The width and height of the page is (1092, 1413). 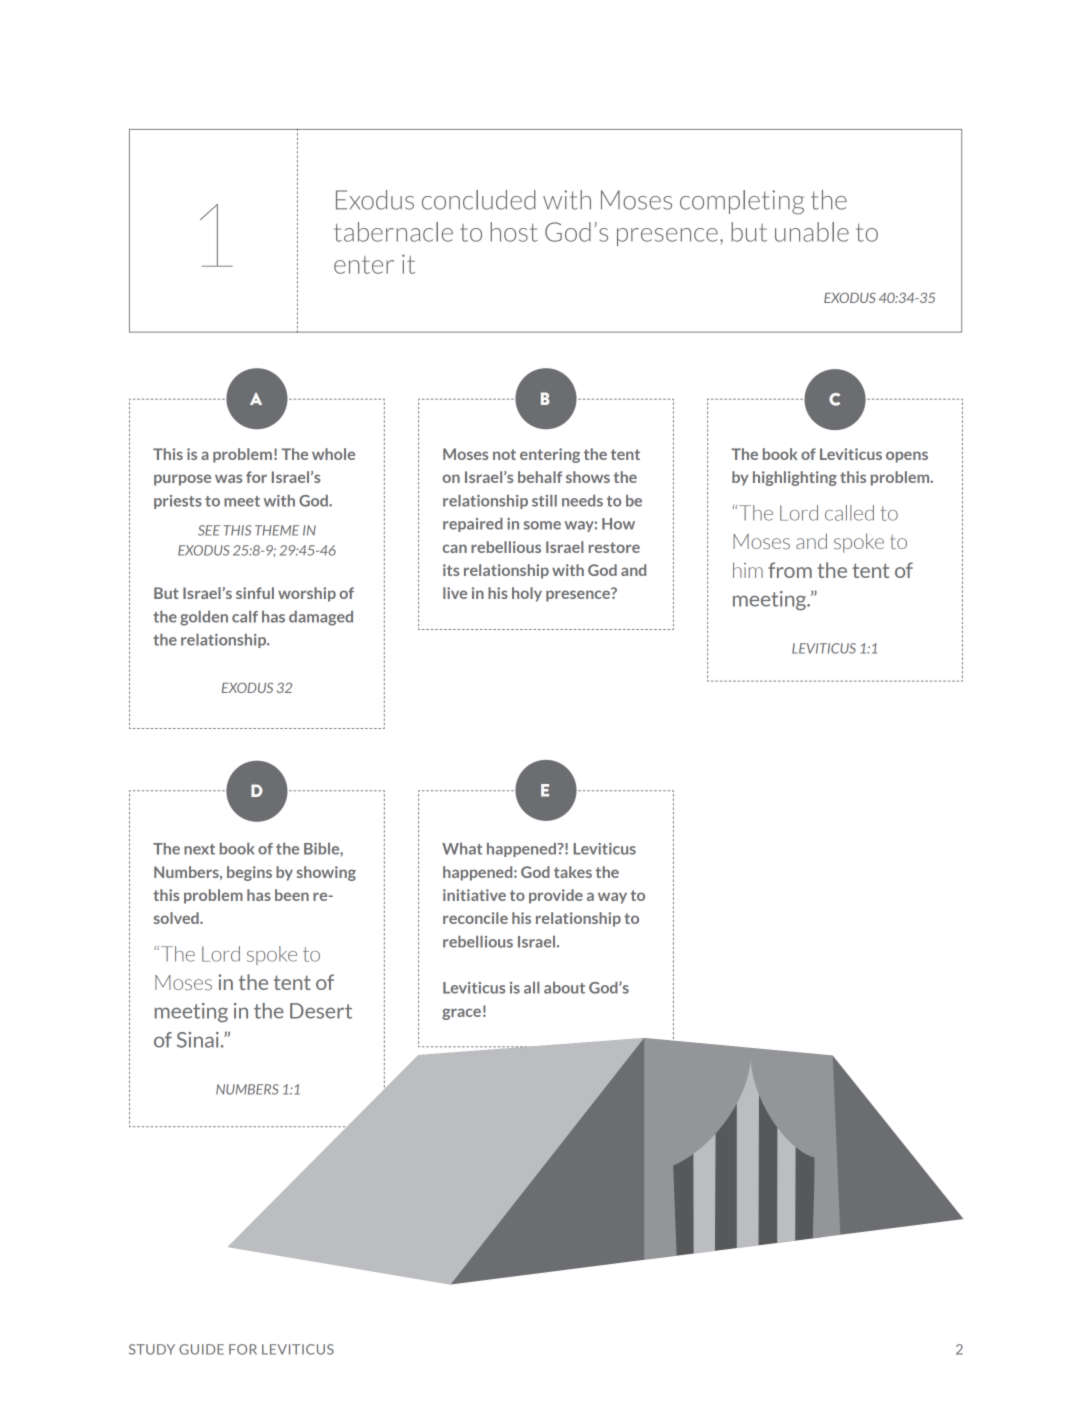 I want to click on grace, so click(x=461, y=1014).
